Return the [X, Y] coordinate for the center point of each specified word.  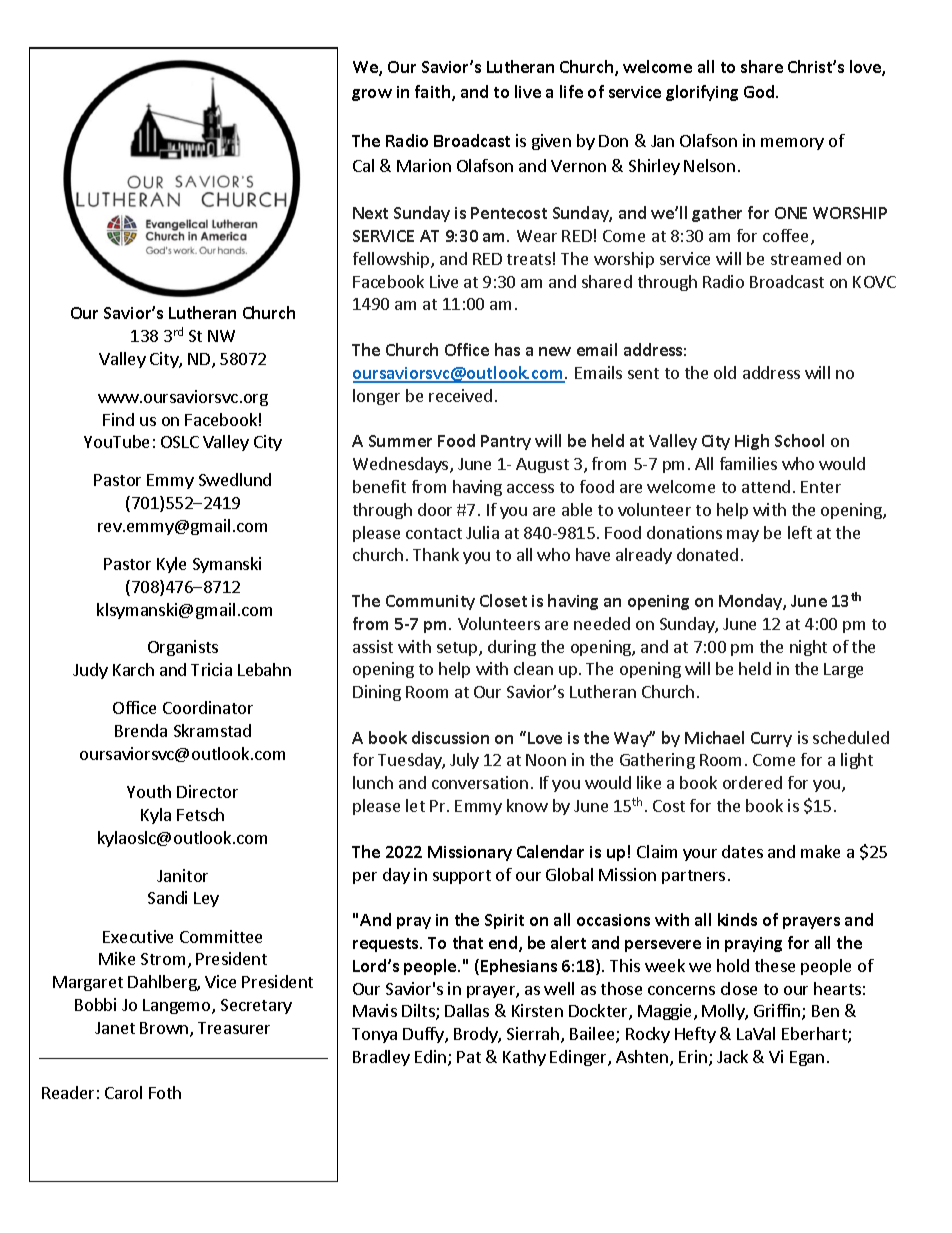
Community [430, 602]
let [415, 805]
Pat [469, 1057]
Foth [165, 1092]
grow [372, 95]
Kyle [171, 565]
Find [118, 419]
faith [434, 93]
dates [742, 851]
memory [792, 144]
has [507, 349]
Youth [149, 791]
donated [707, 554]
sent [643, 373]
